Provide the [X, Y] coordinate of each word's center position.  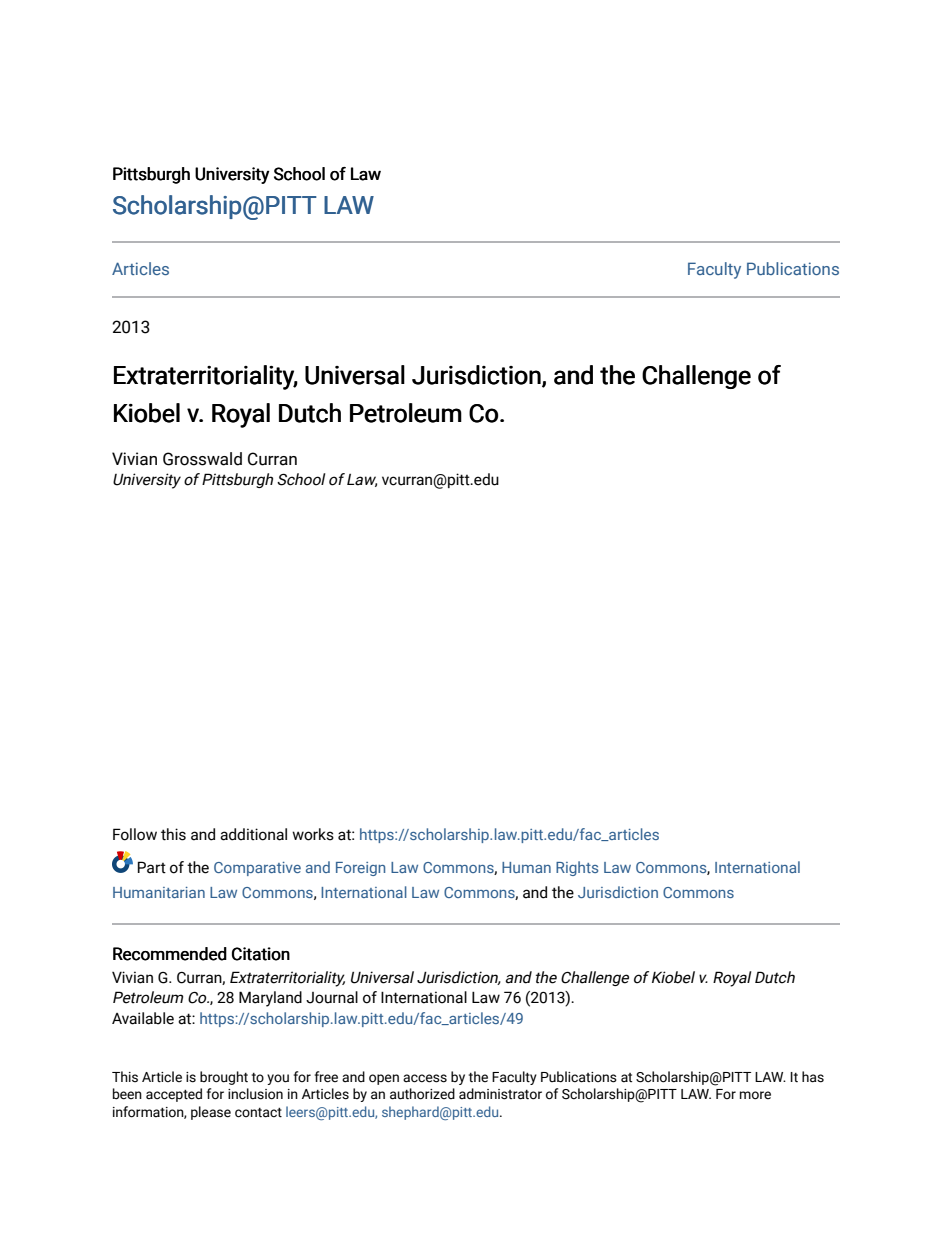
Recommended [170, 954]
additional [253, 834]
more [755, 1095]
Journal [332, 997]
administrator [500, 1094]
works [313, 834]
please [211, 1113]
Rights [577, 868]
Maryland [270, 999]
